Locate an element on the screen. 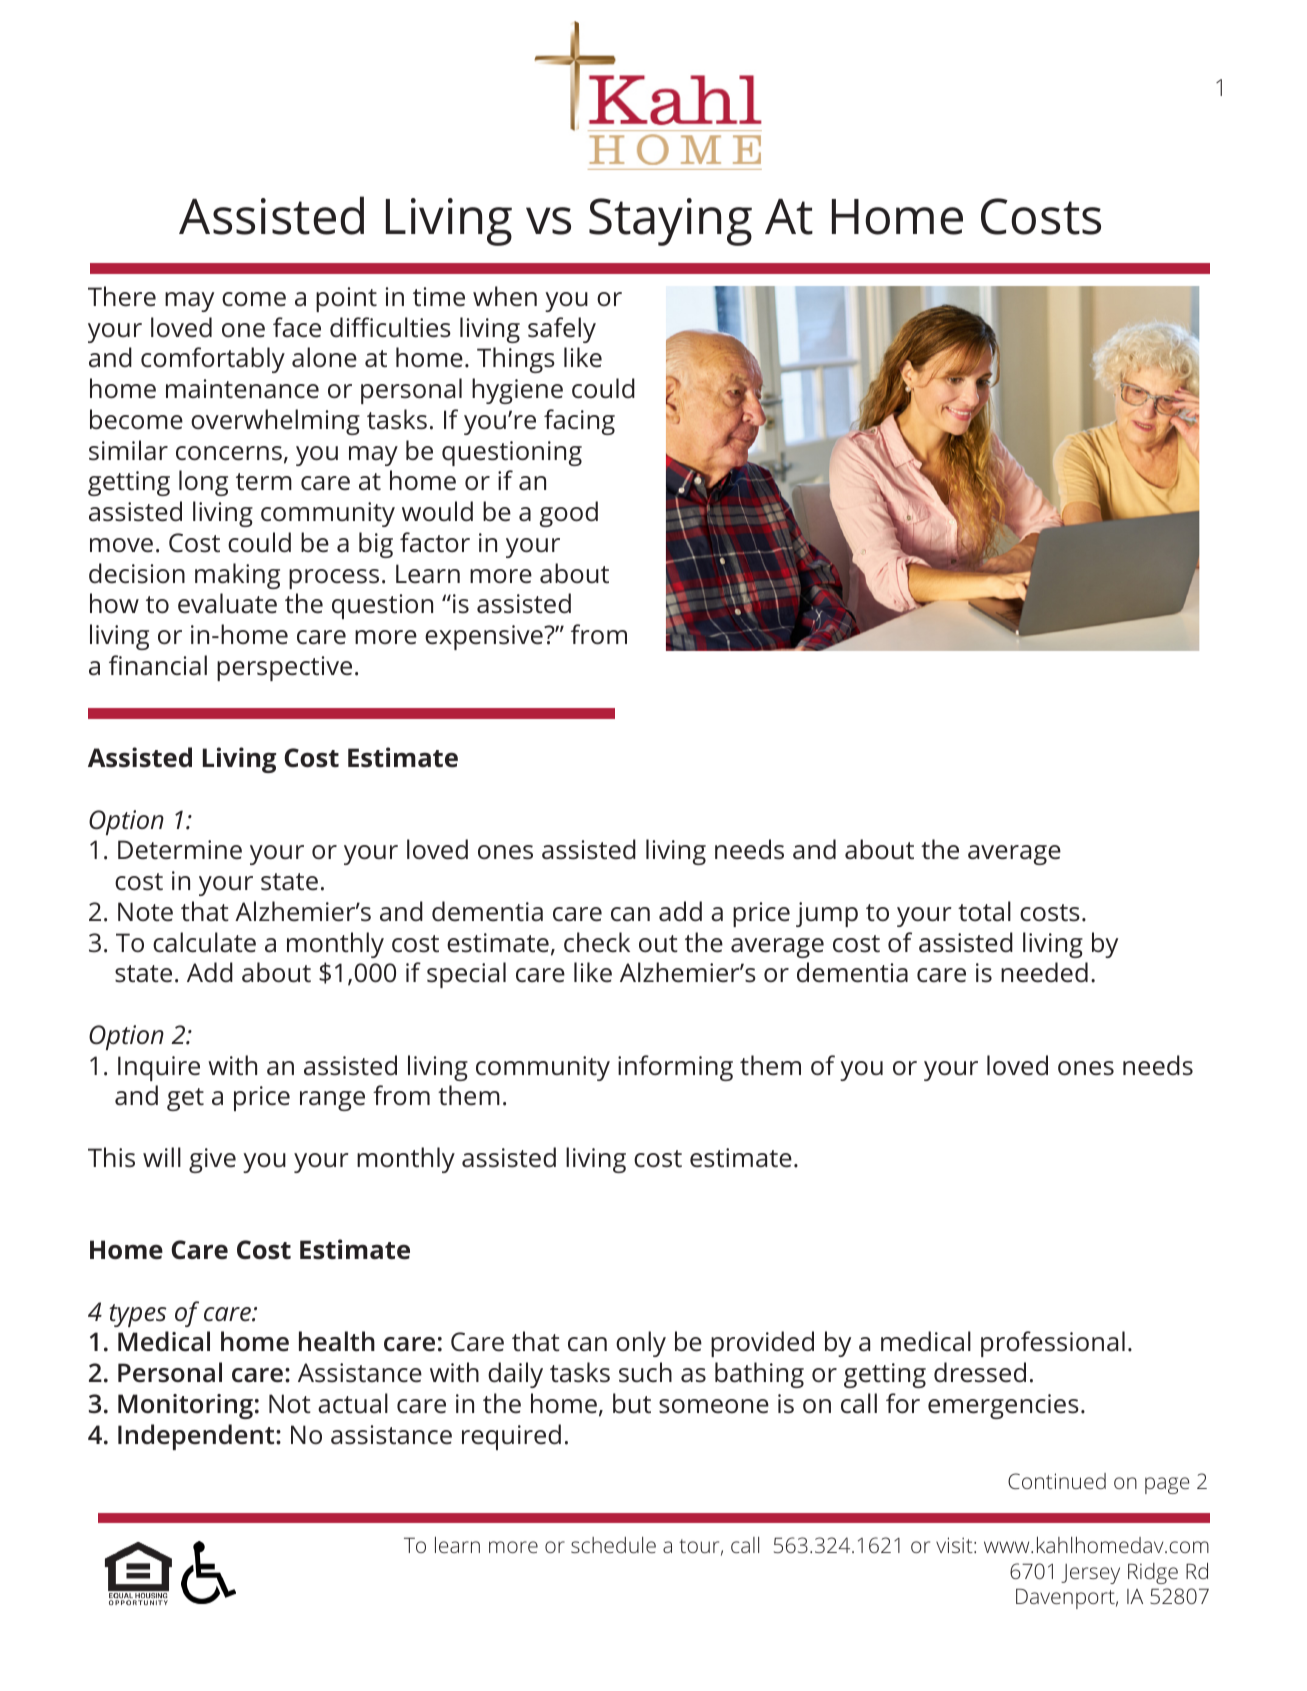 Image resolution: width=1307 pixels, height=1691 pixels. safely is located at coordinates (562, 330).
